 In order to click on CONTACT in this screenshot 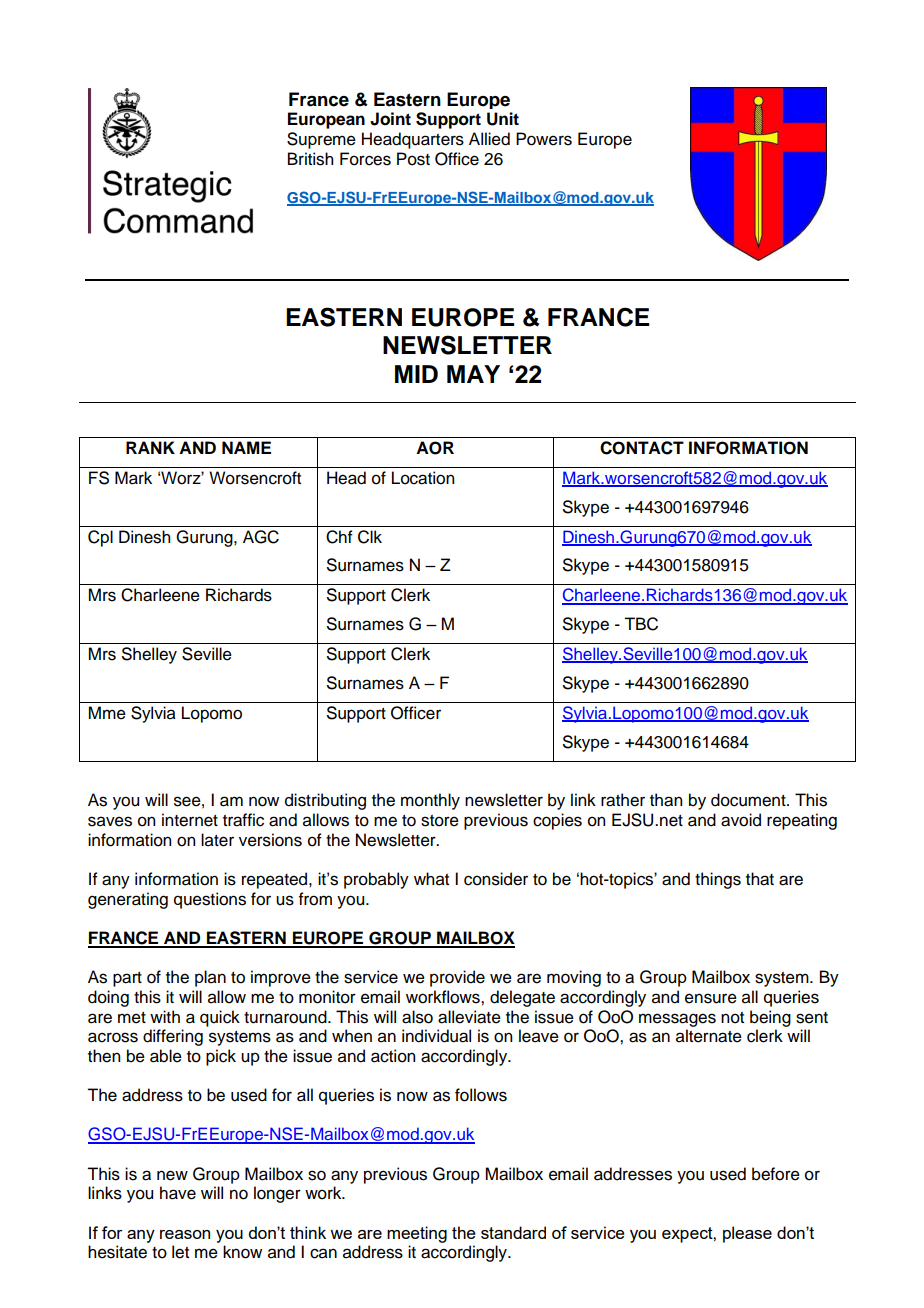, I will do `click(642, 448)`.
